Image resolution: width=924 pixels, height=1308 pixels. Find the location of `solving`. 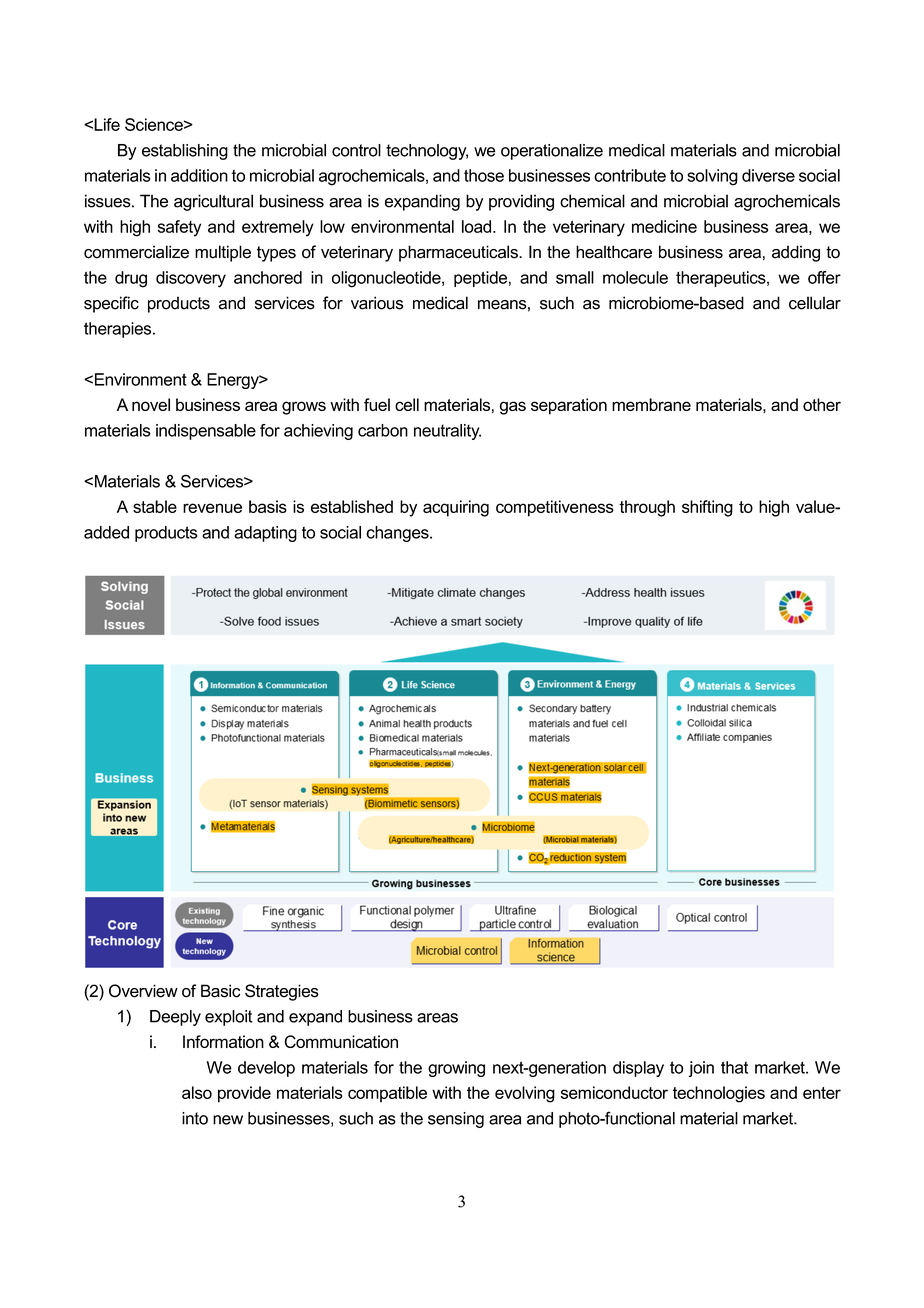

solving is located at coordinates (712, 177).
